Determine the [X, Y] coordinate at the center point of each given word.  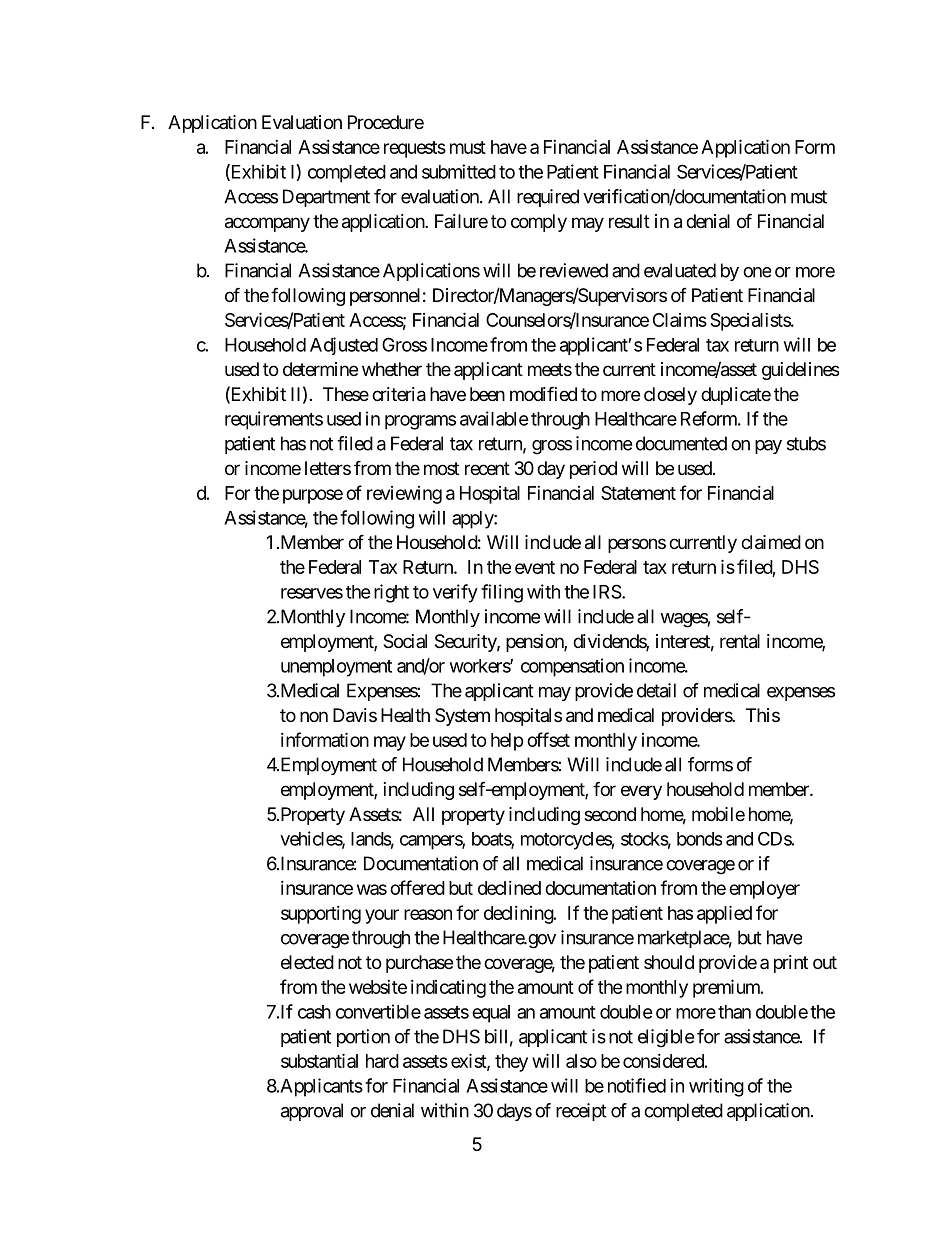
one [757, 272]
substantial [319, 1060]
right [391, 593]
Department [326, 198]
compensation [572, 667]
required [548, 198]
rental [740, 641]
